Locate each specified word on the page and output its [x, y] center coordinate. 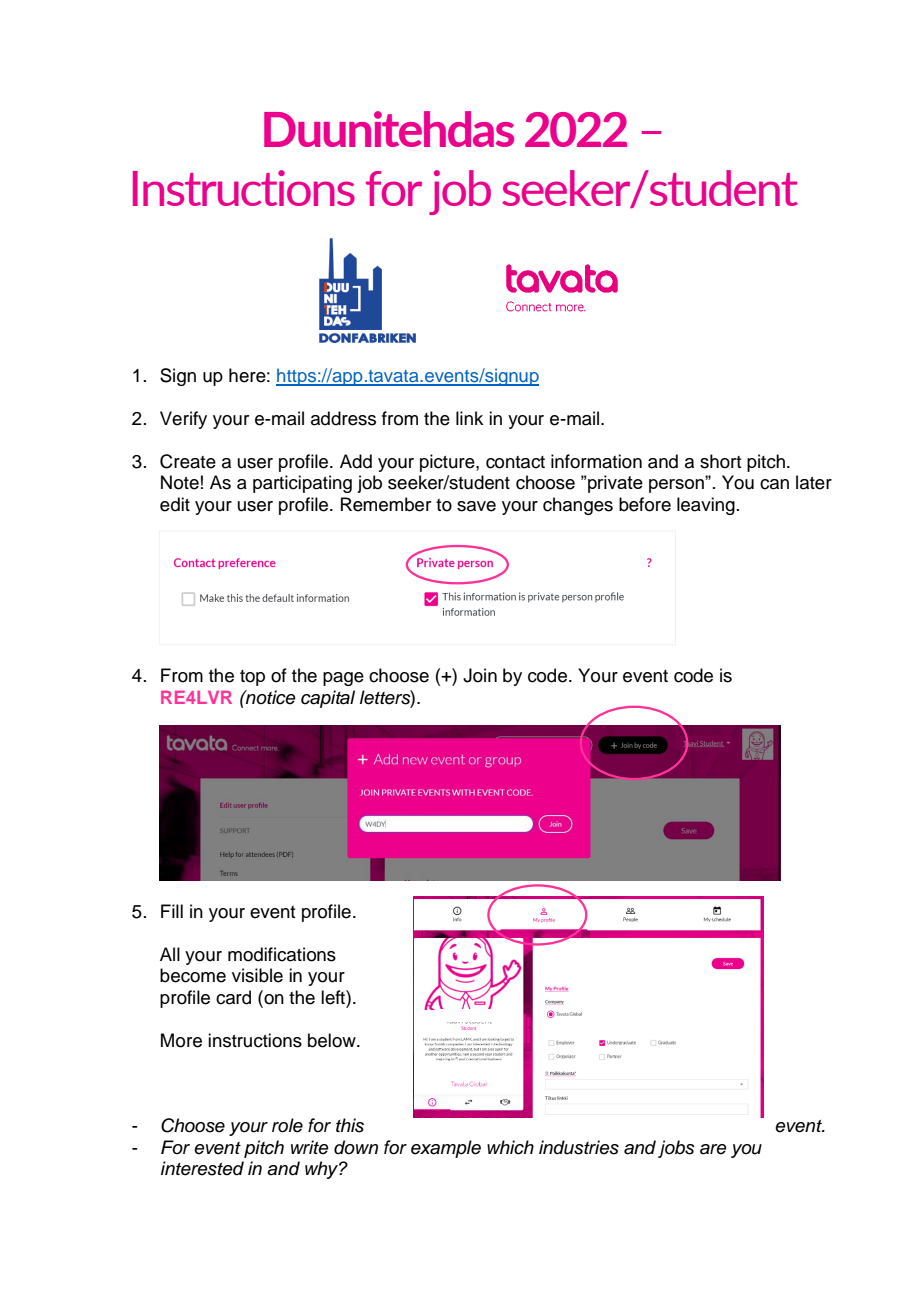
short [721, 461]
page [343, 679]
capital [328, 699]
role [287, 1125]
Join [480, 675]
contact [515, 462]
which [510, 1147]
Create [188, 461]
